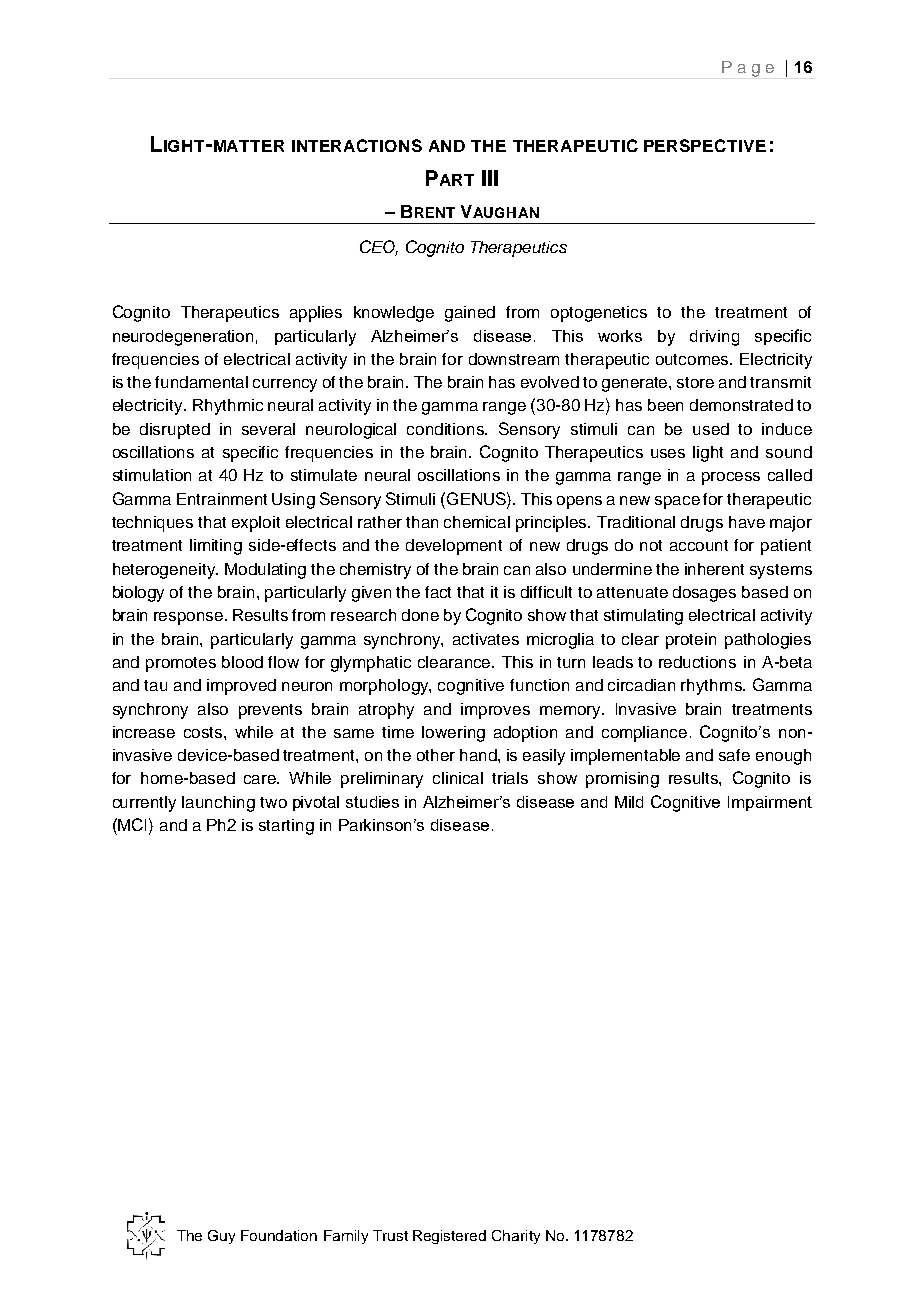 This screenshot has width=924, height=1308. Describe the element at coordinates (699, 545) in the screenshot. I see `account` at that location.
